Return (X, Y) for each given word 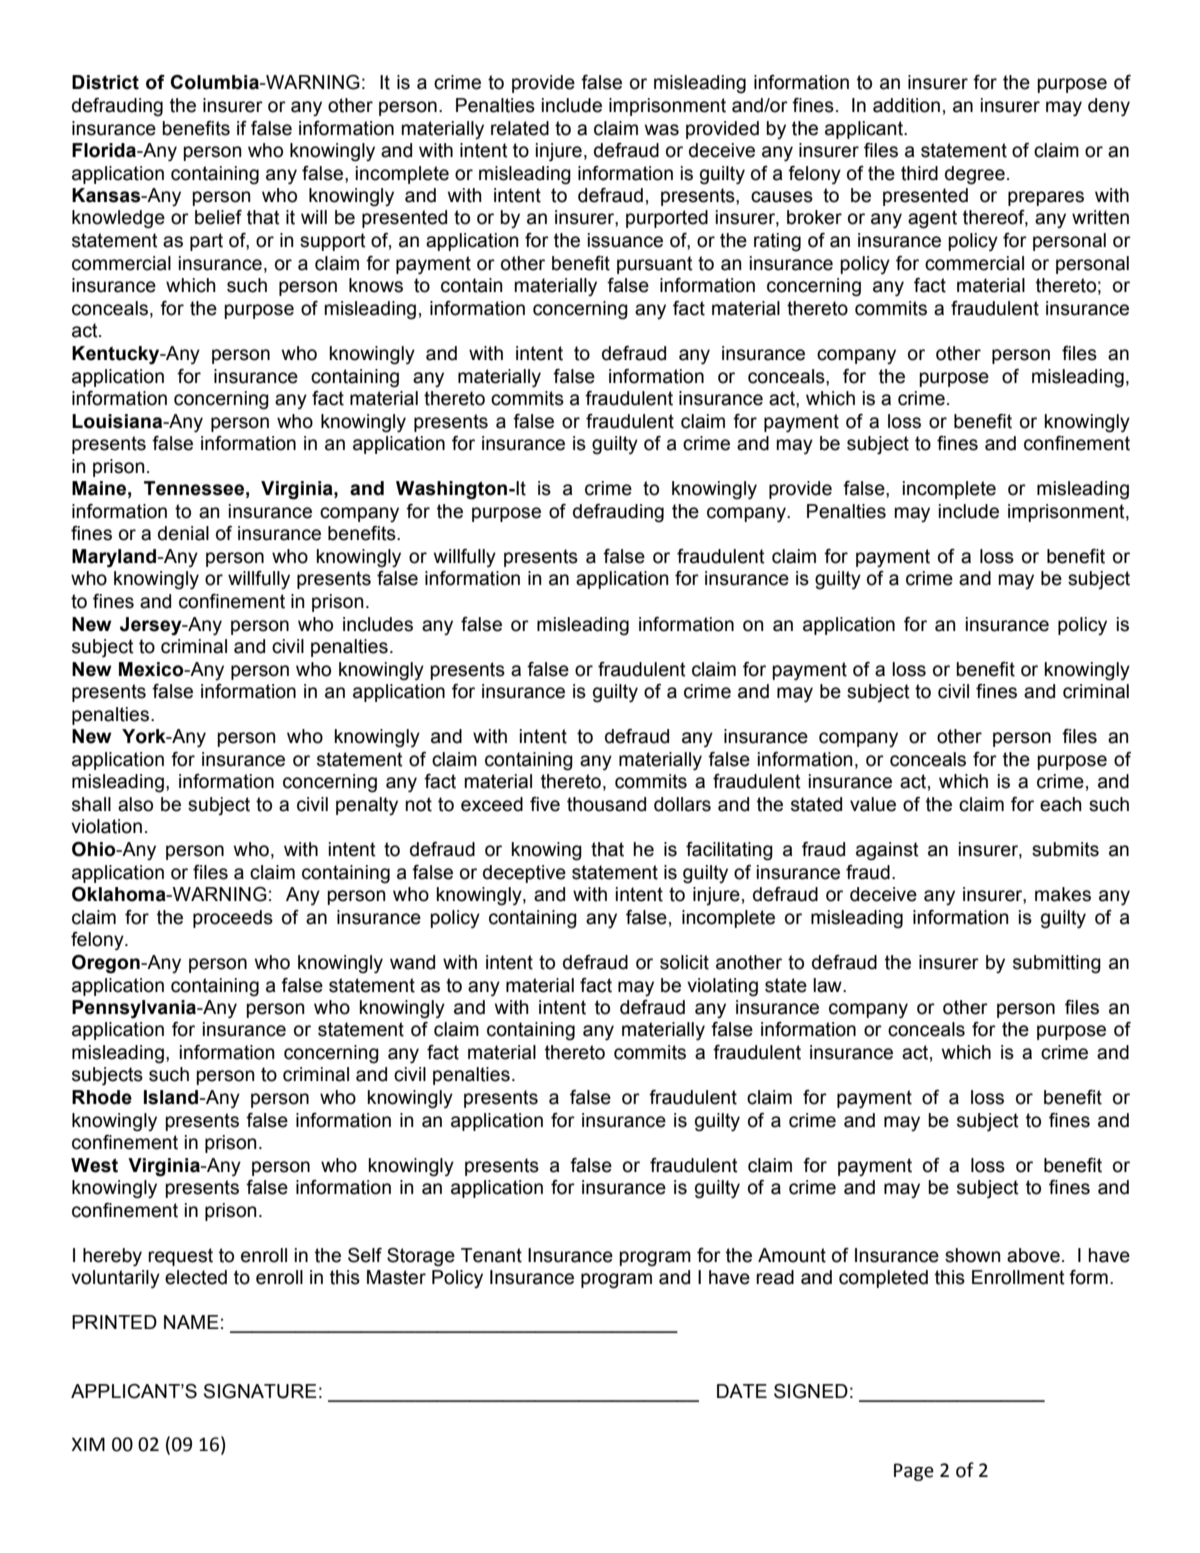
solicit (684, 962)
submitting (1057, 964)
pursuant (655, 265)
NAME (191, 1322)
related (520, 128)
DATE (742, 1391)
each (1061, 804)
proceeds (233, 919)
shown (973, 1255)
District (105, 82)
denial (183, 533)
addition (906, 105)
